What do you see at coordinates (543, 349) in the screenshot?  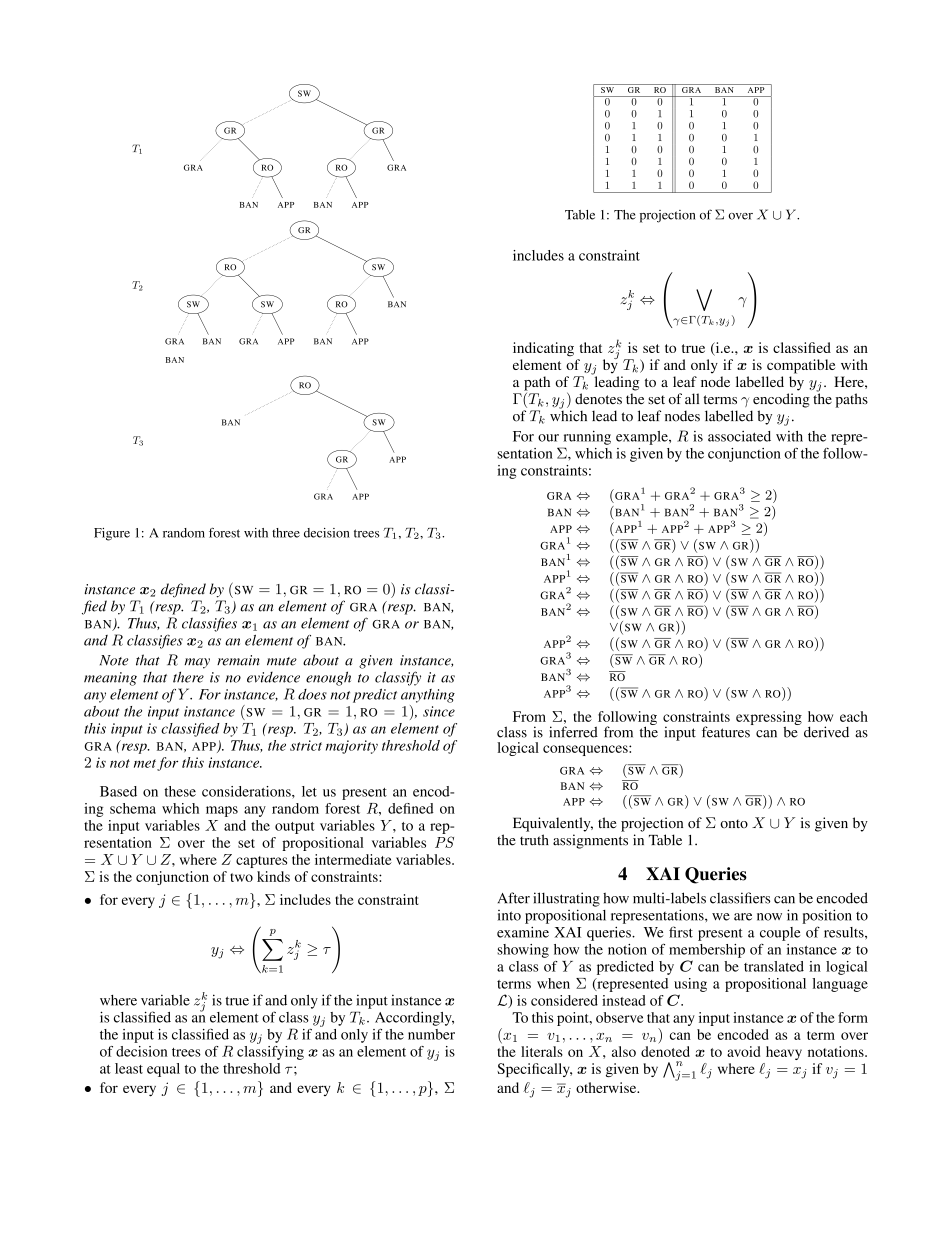 I see `indicating` at bounding box center [543, 349].
